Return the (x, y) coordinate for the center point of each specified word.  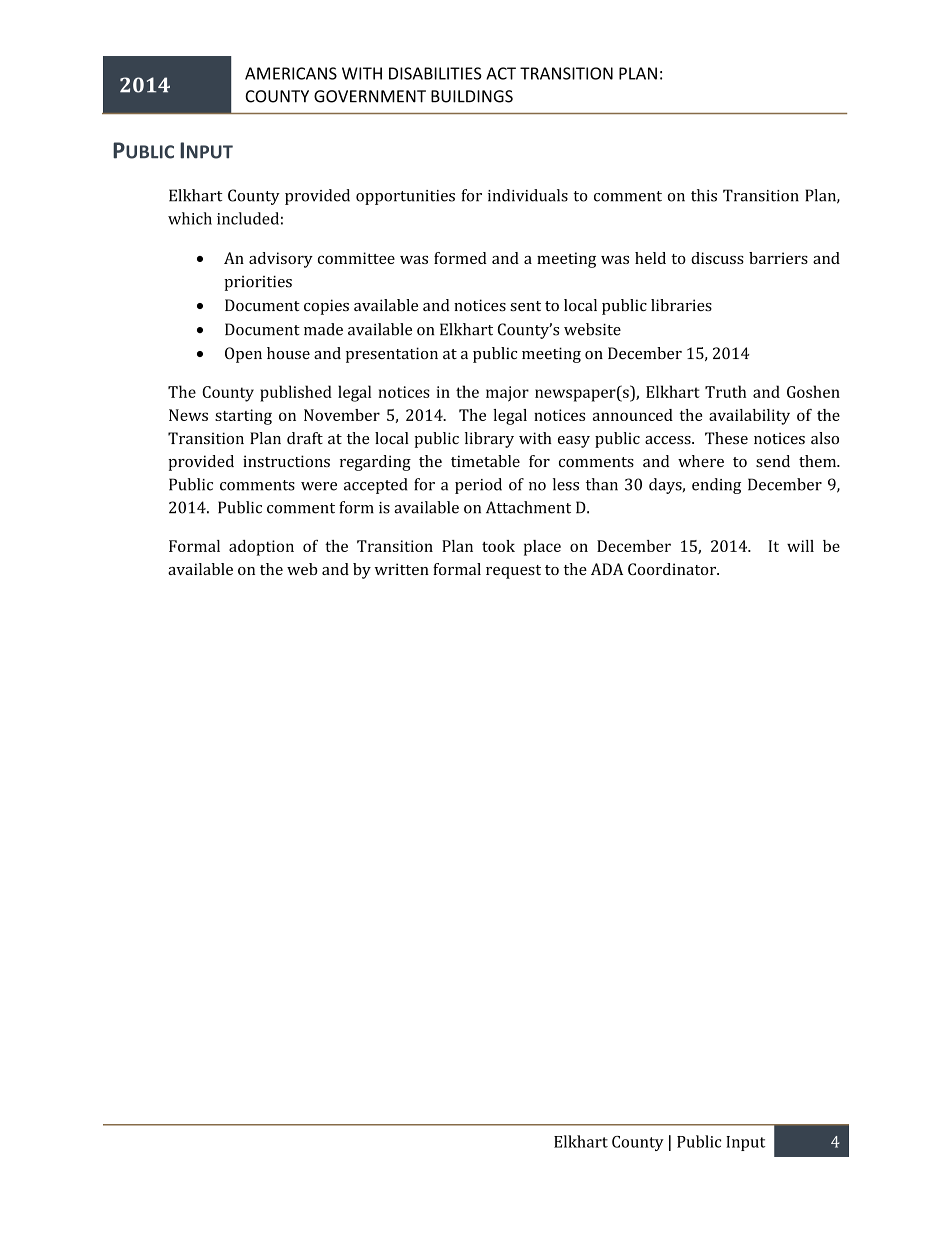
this (704, 195)
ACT (501, 73)
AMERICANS (291, 73)
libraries (681, 305)
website (592, 329)
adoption (261, 548)
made (323, 329)
